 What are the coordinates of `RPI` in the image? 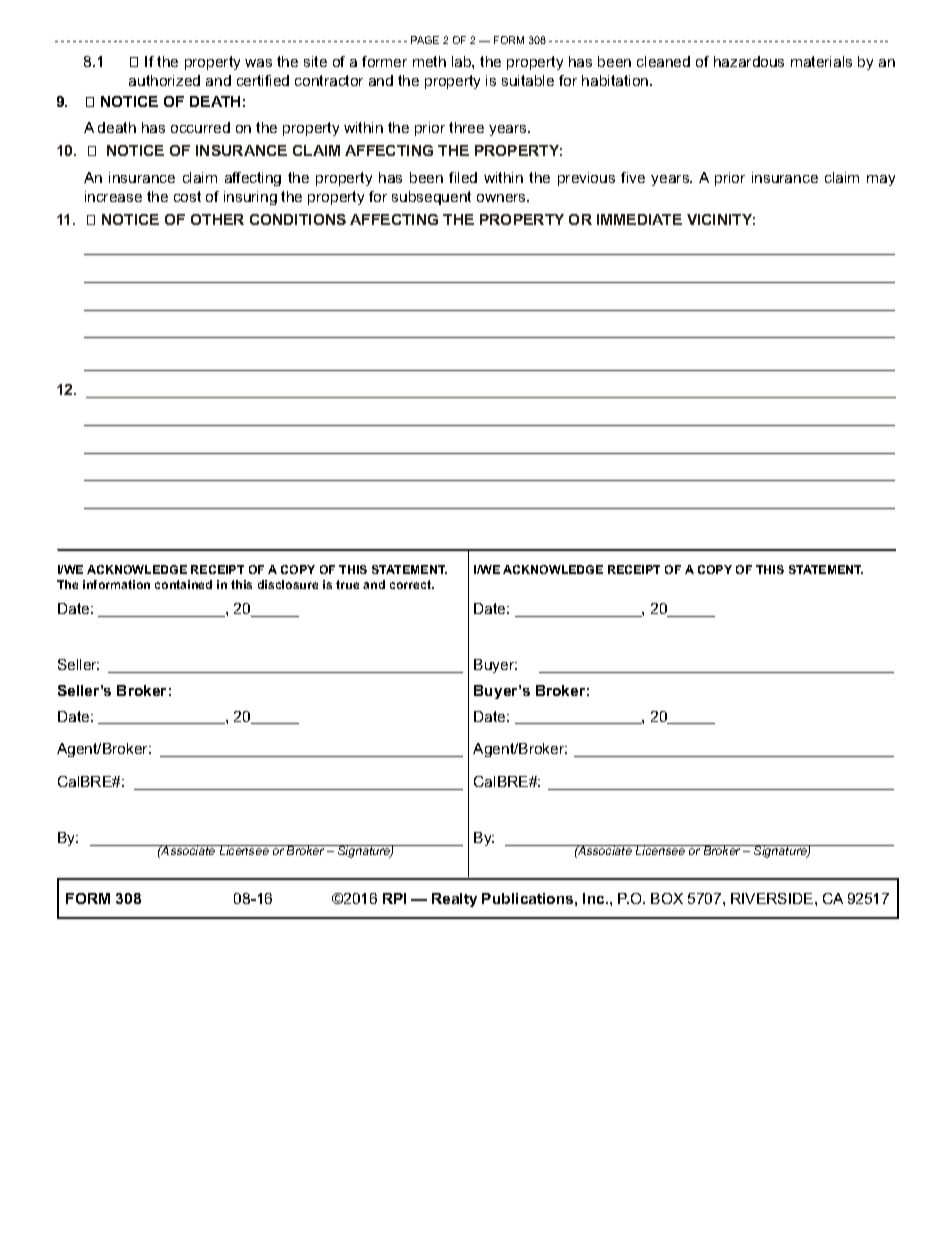 It's located at (394, 898).
